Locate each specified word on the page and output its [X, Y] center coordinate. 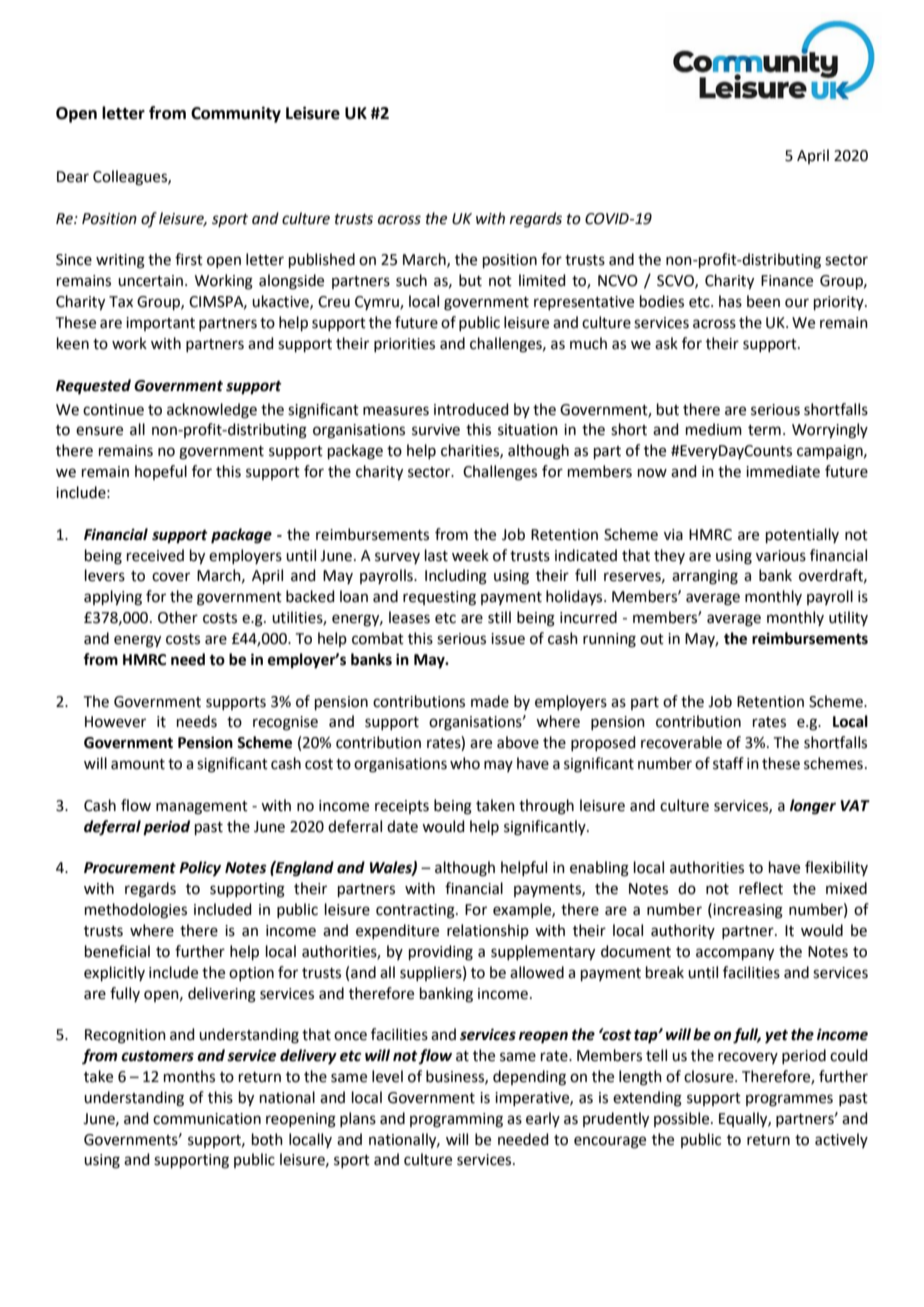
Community [236, 114]
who [465, 763]
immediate [783, 471]
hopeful [161, 472]
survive [436, 430]
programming [456, 1120]
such [411, 280]
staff [728, 763]
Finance [787, 281]
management [202, 808]
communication [207, 1119]
